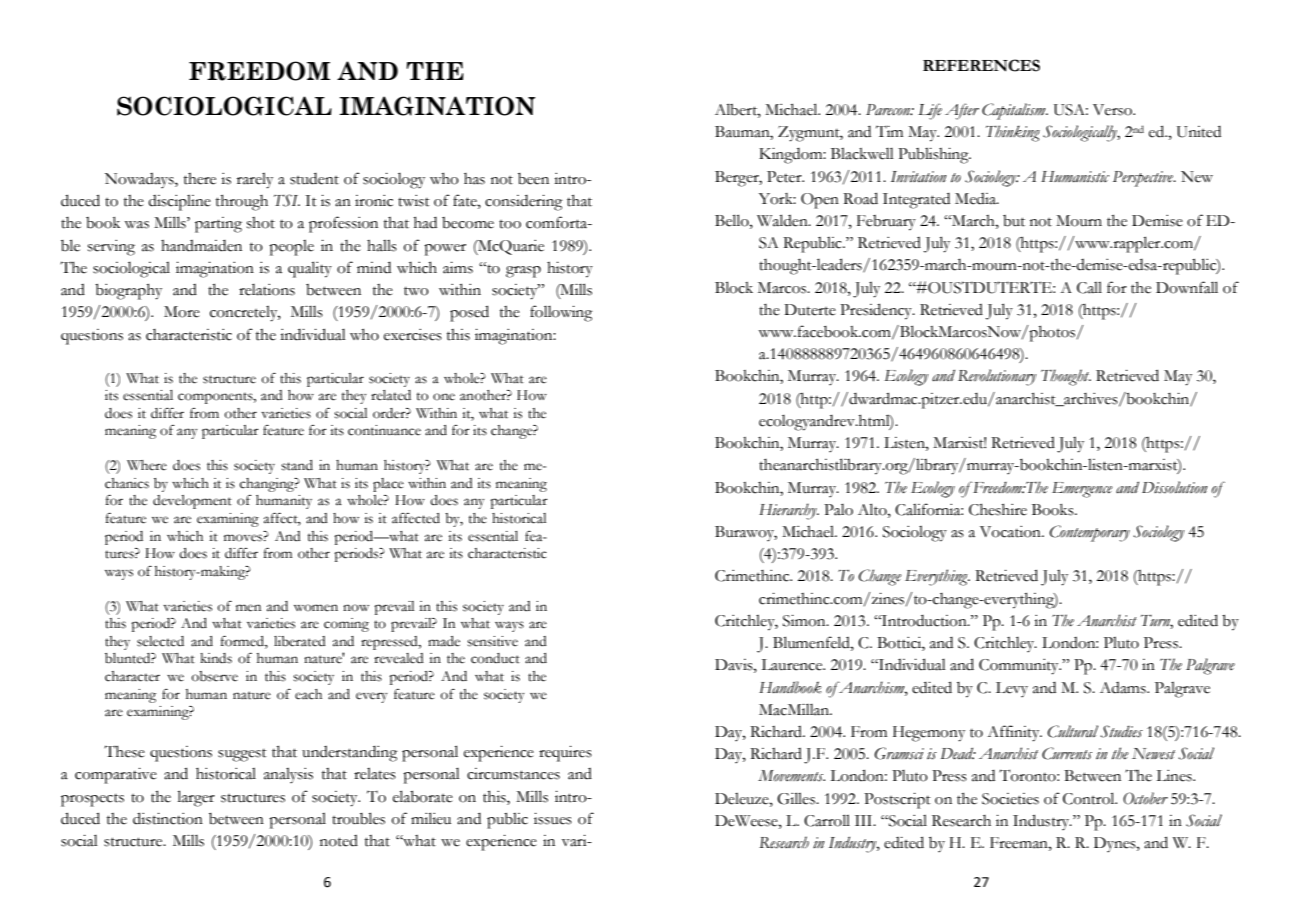 This image has width=1308, height=924. What do you see at coordinates (147, 465) in the image?
I see `Where` at bounding box center [147, 465].
